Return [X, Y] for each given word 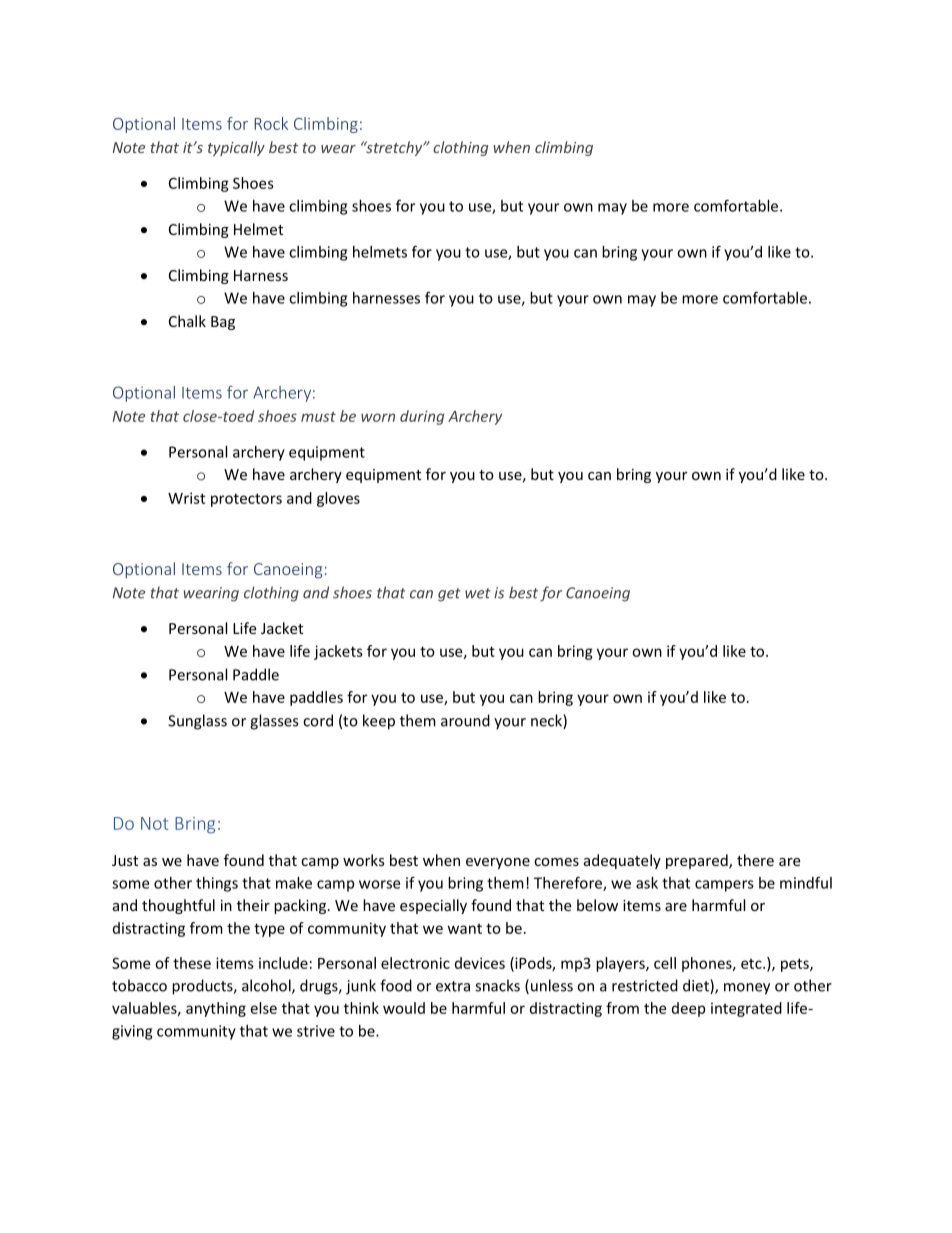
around [465, 720]
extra [453, 986]
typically [236, 148]
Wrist [186, 498]
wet [478, 593]
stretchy [394, 148]
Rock [271, 123]
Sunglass [197, 722]
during [422, 417]
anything [216, 1009]
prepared [698, 861]
